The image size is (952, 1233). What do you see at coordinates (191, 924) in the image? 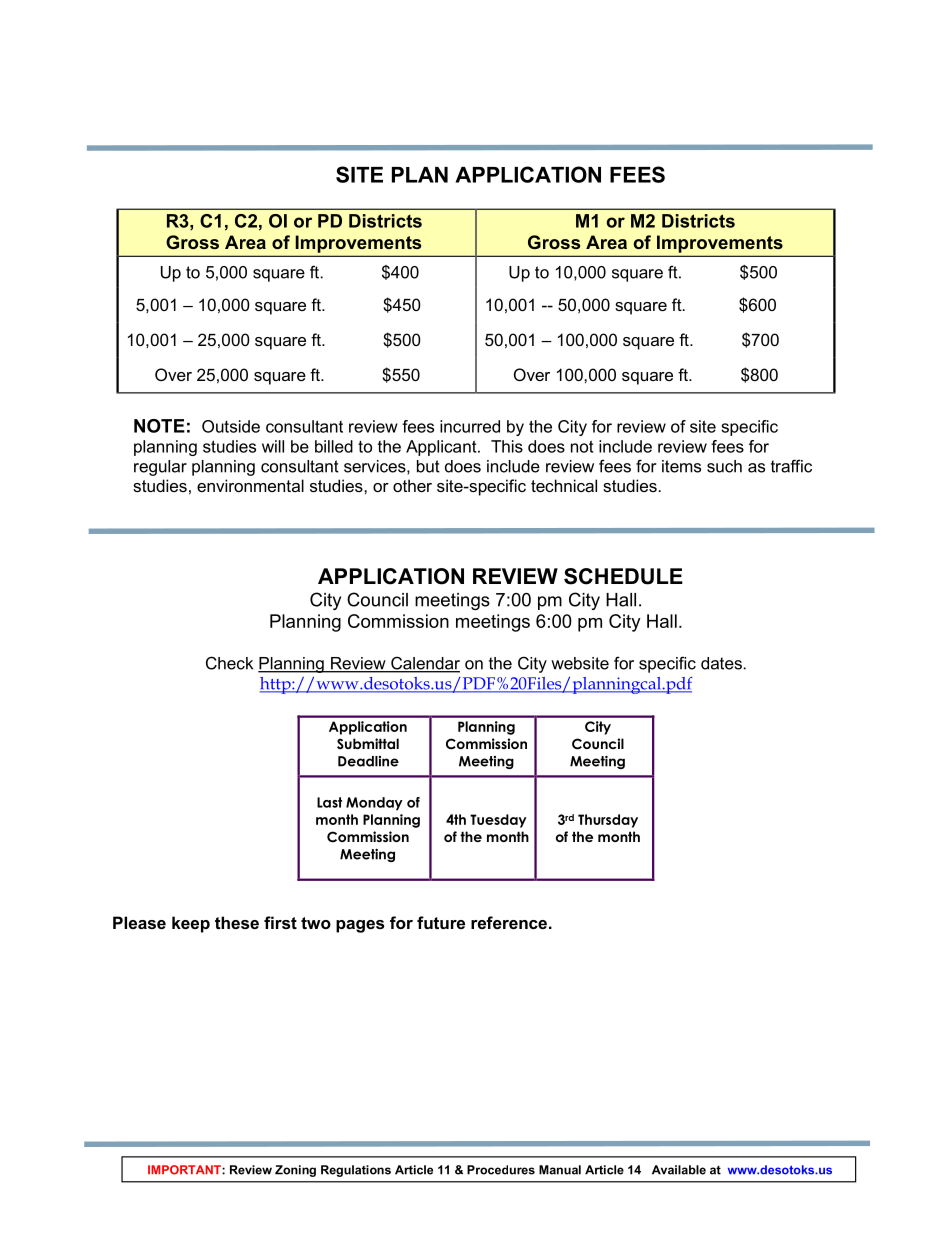
I see `keep` at bounding box center [191, 924].
